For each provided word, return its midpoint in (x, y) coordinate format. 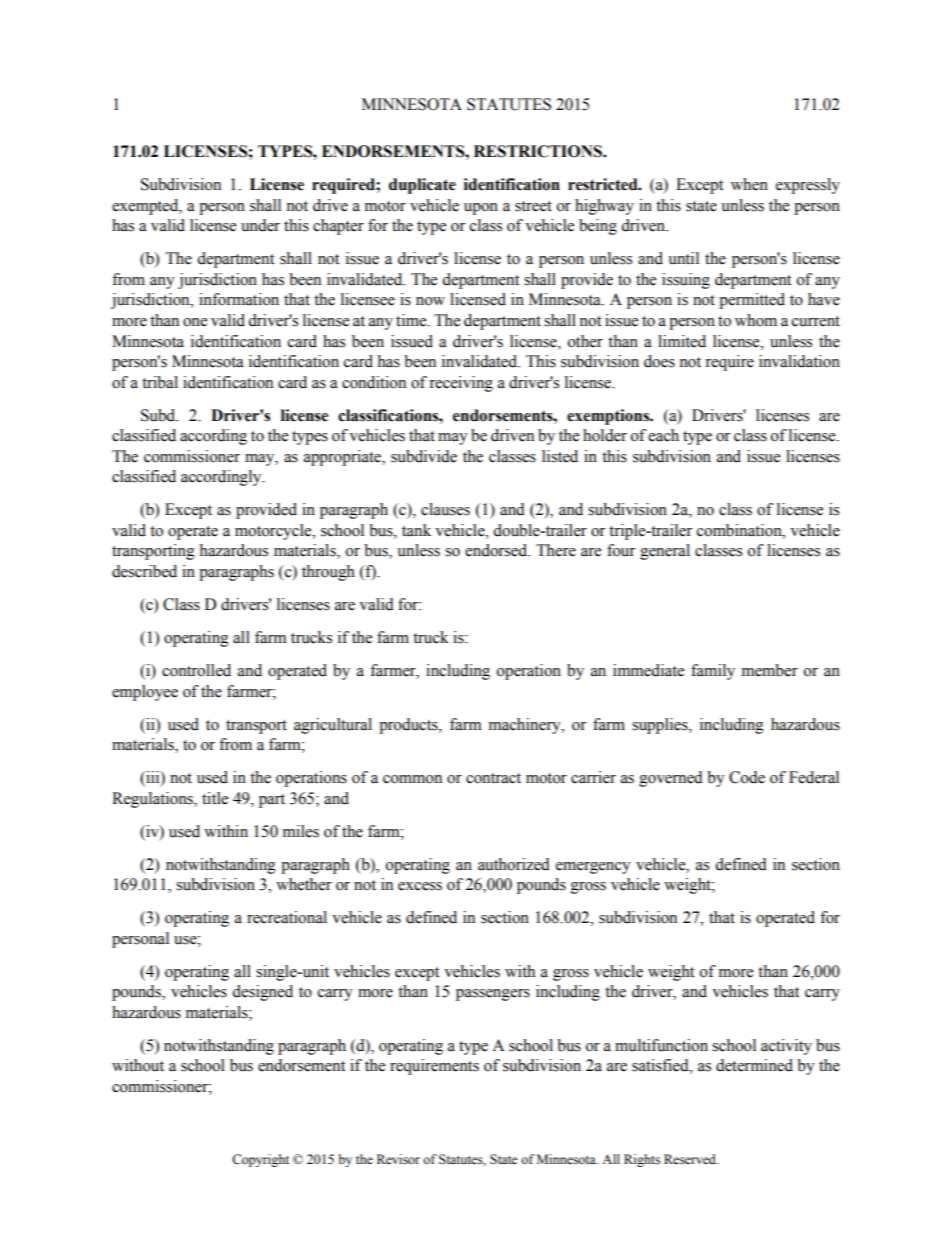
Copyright (260, 1160)
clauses (445, 509)
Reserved (691, 1159)
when (749, 184)
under (260, 225)
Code (747, 777)
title (215, 798)
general (665, 552)
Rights (642, 1160)
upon (481, 209)
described (144, 571)
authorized (514, 864)
